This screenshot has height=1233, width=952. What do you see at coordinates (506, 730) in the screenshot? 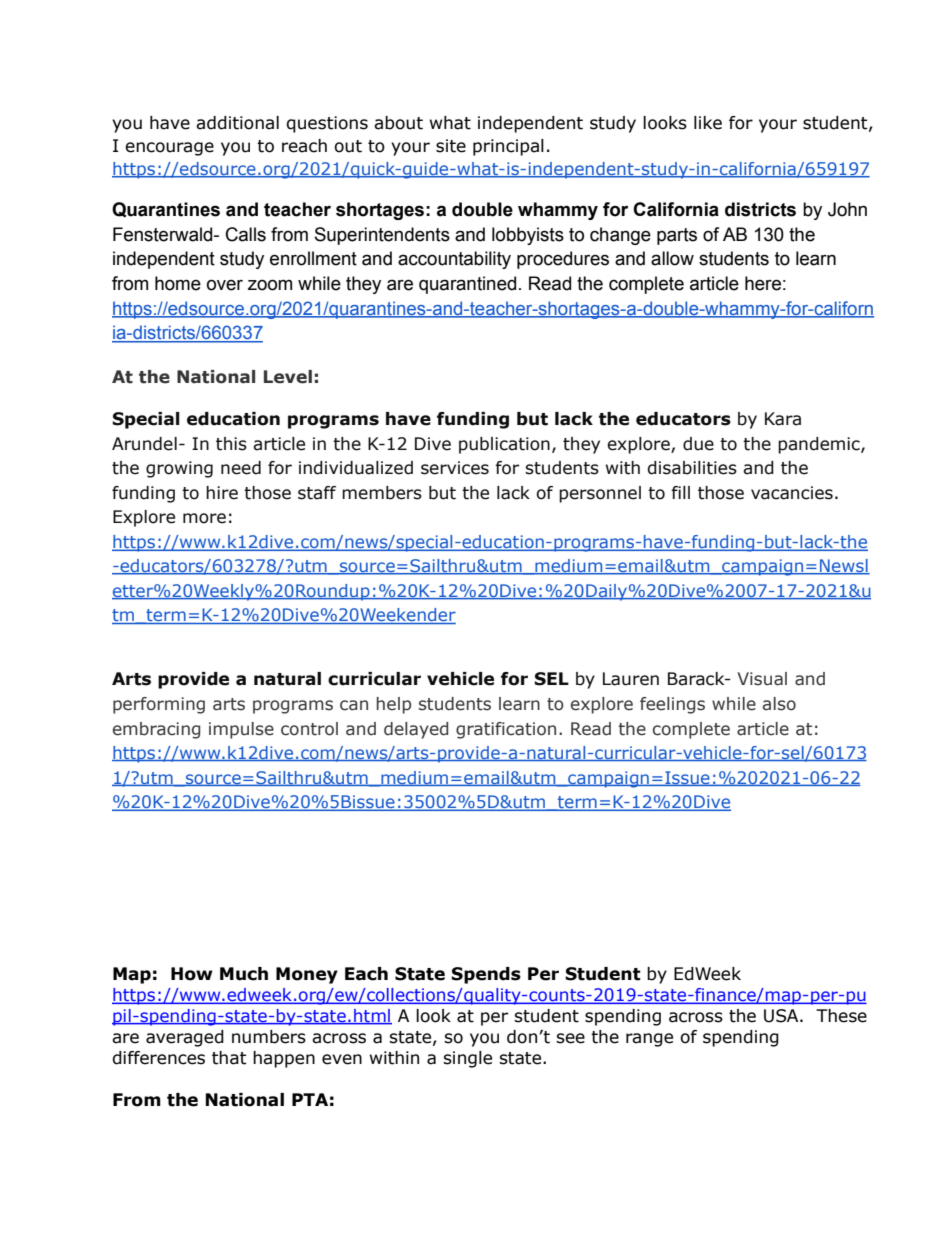
I see `gratification` at bounding box center [506, 730].
